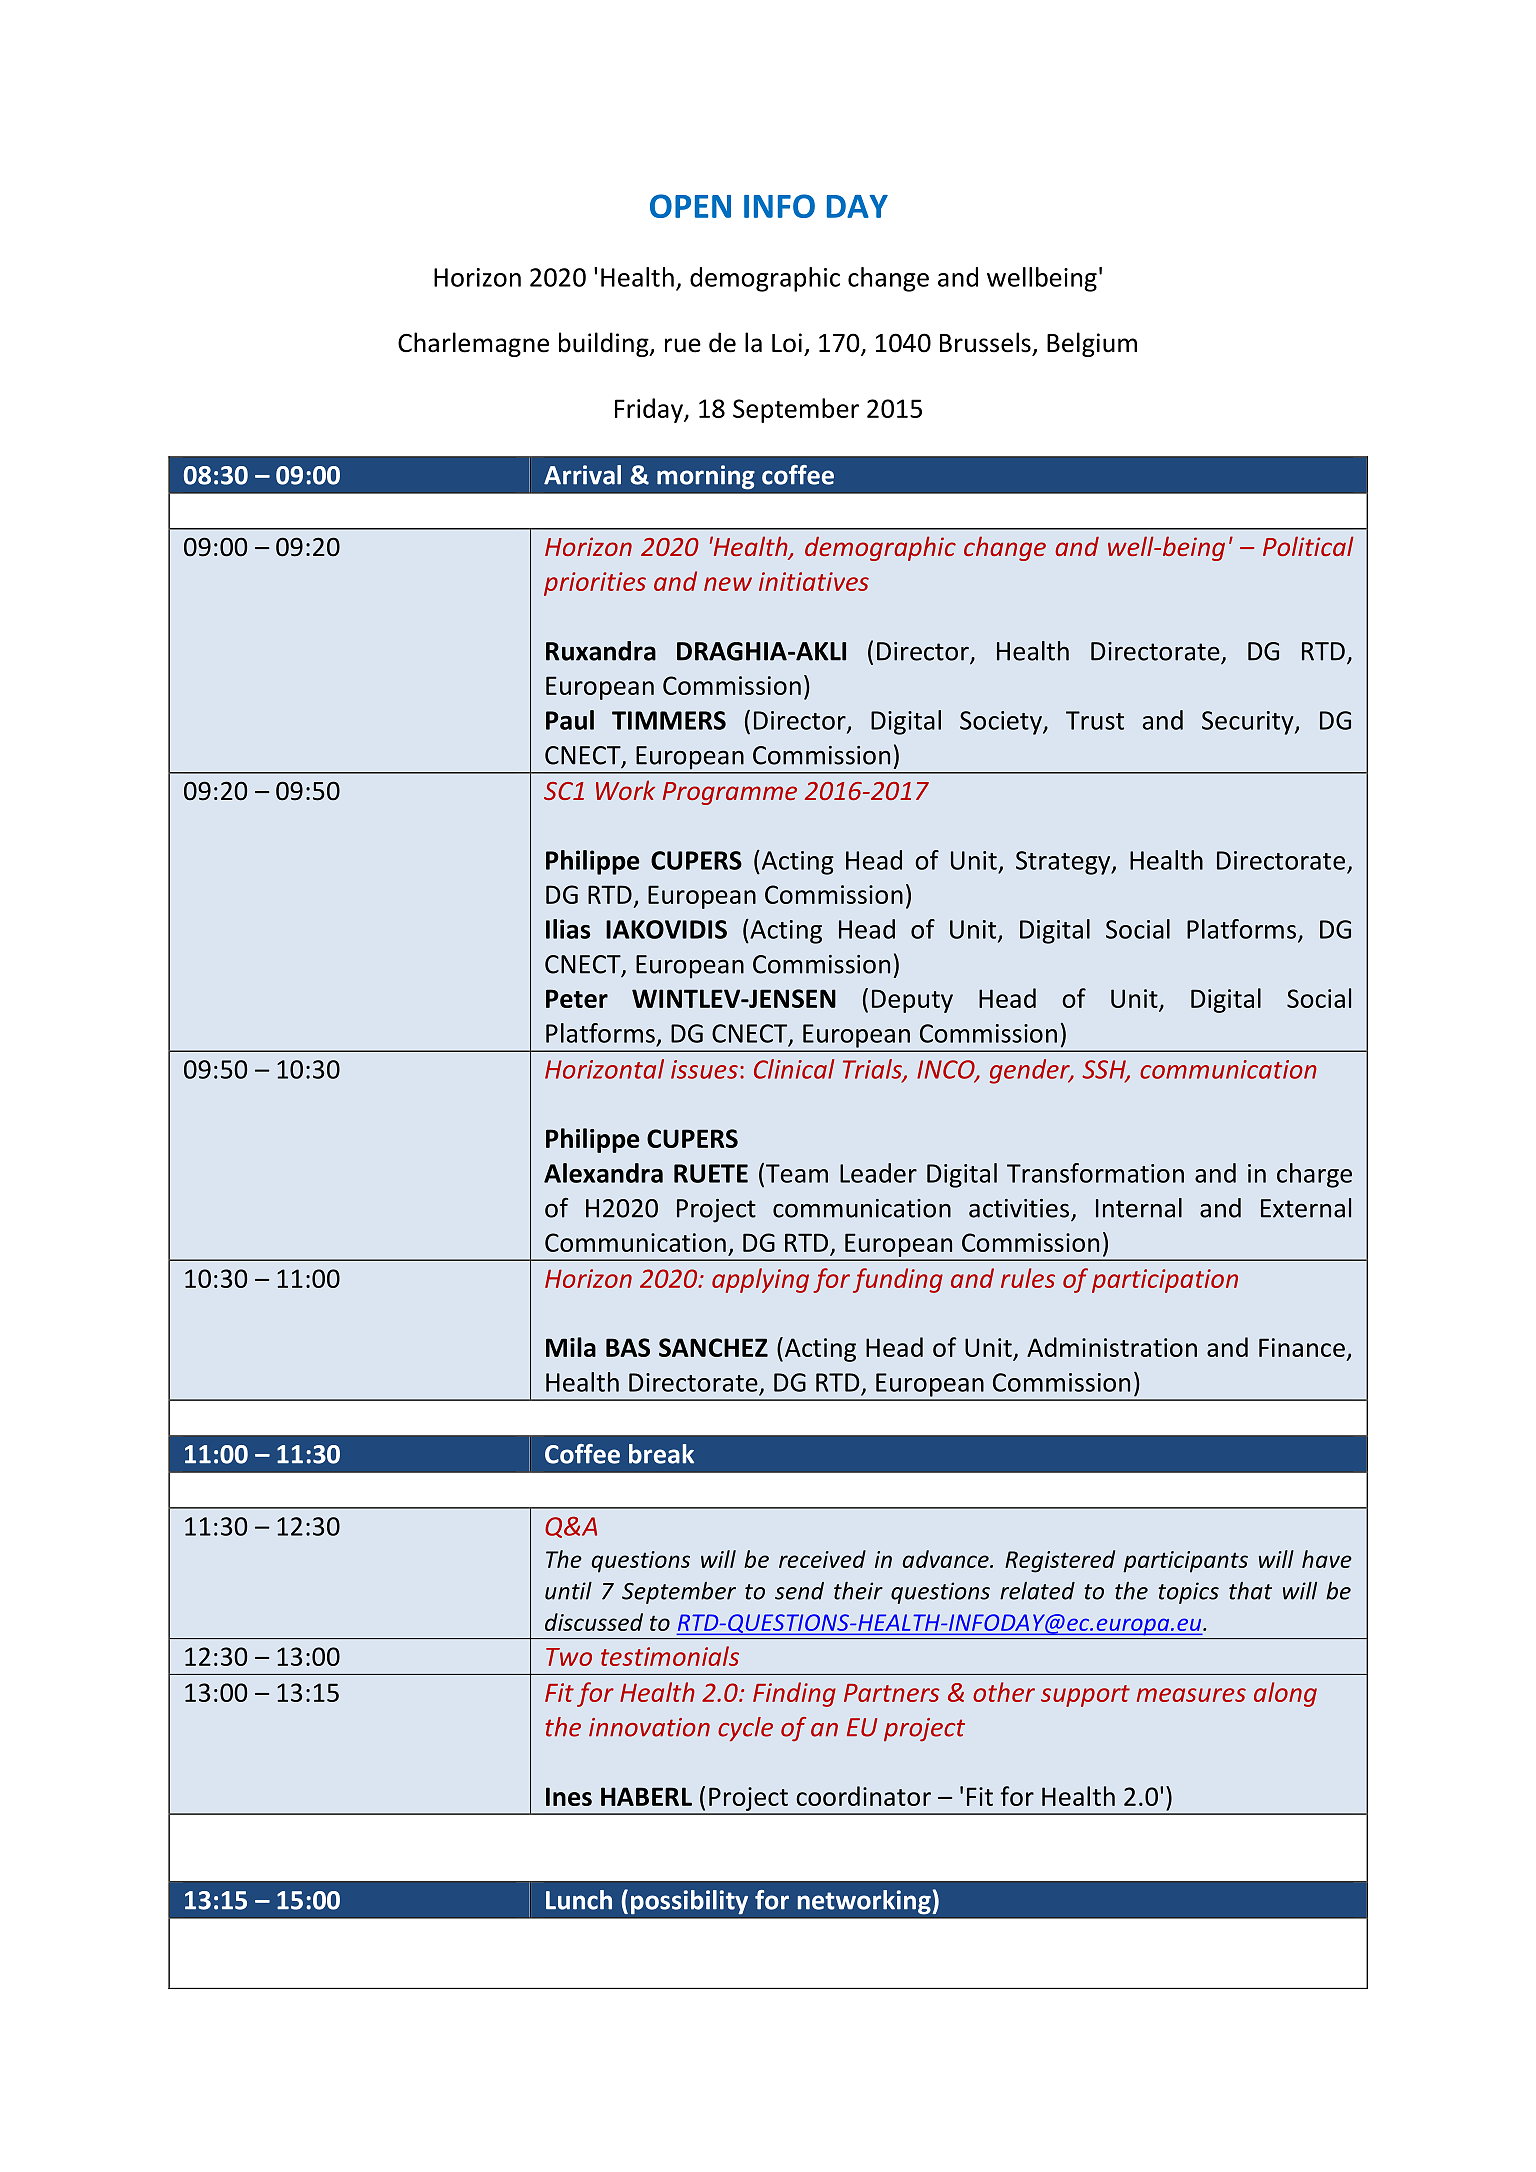 This screenshot has width=1536, height=2172. I want to click on participants, so click(1185, 1562).
